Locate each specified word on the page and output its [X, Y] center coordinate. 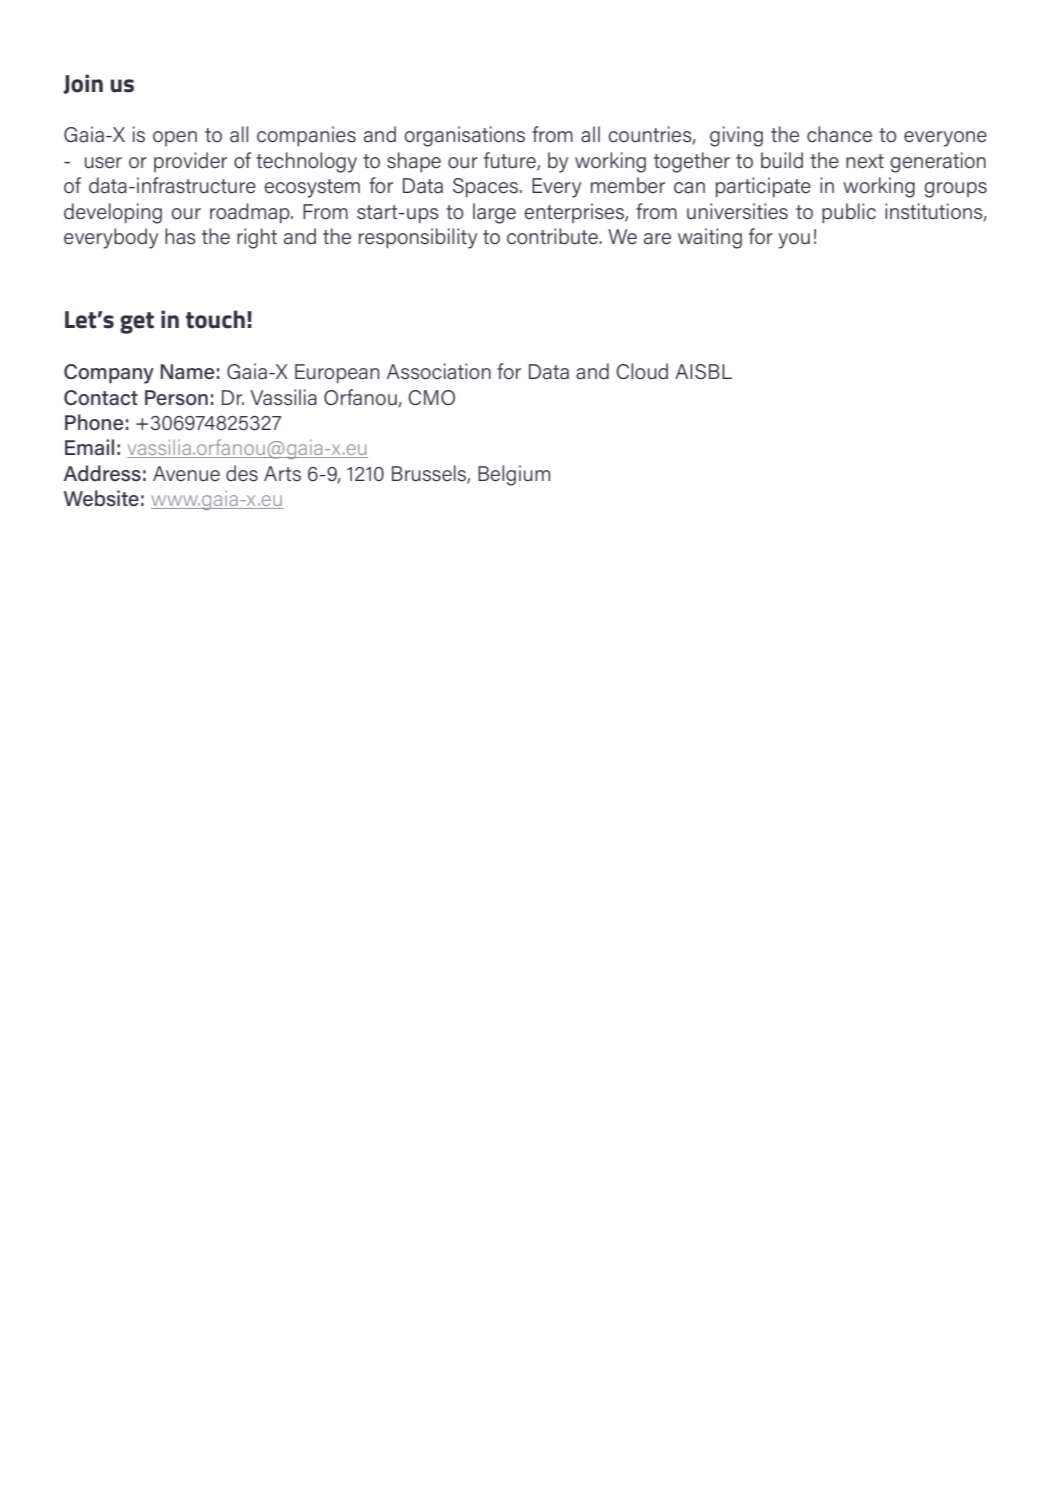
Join [83, 84]
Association [439, 371]
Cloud [642, 371]
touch [215, 319]
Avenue [186, 474]
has [180, 236]
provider [190, 162]
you [794, 241]
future [511, 161]
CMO [431, 397]
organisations [464, 136]
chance [839, 134]
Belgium [514, 475]
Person [176, 398]
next [865, 161]
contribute [553, 236]
